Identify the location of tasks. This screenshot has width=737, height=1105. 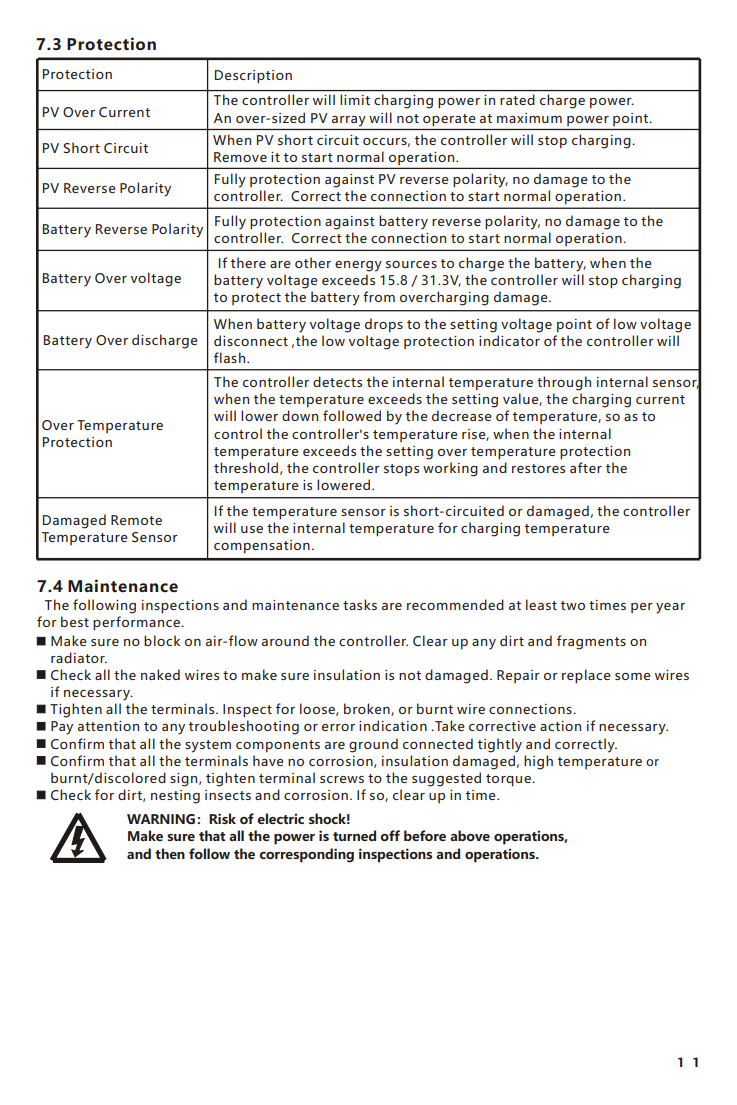
(360, 604).
